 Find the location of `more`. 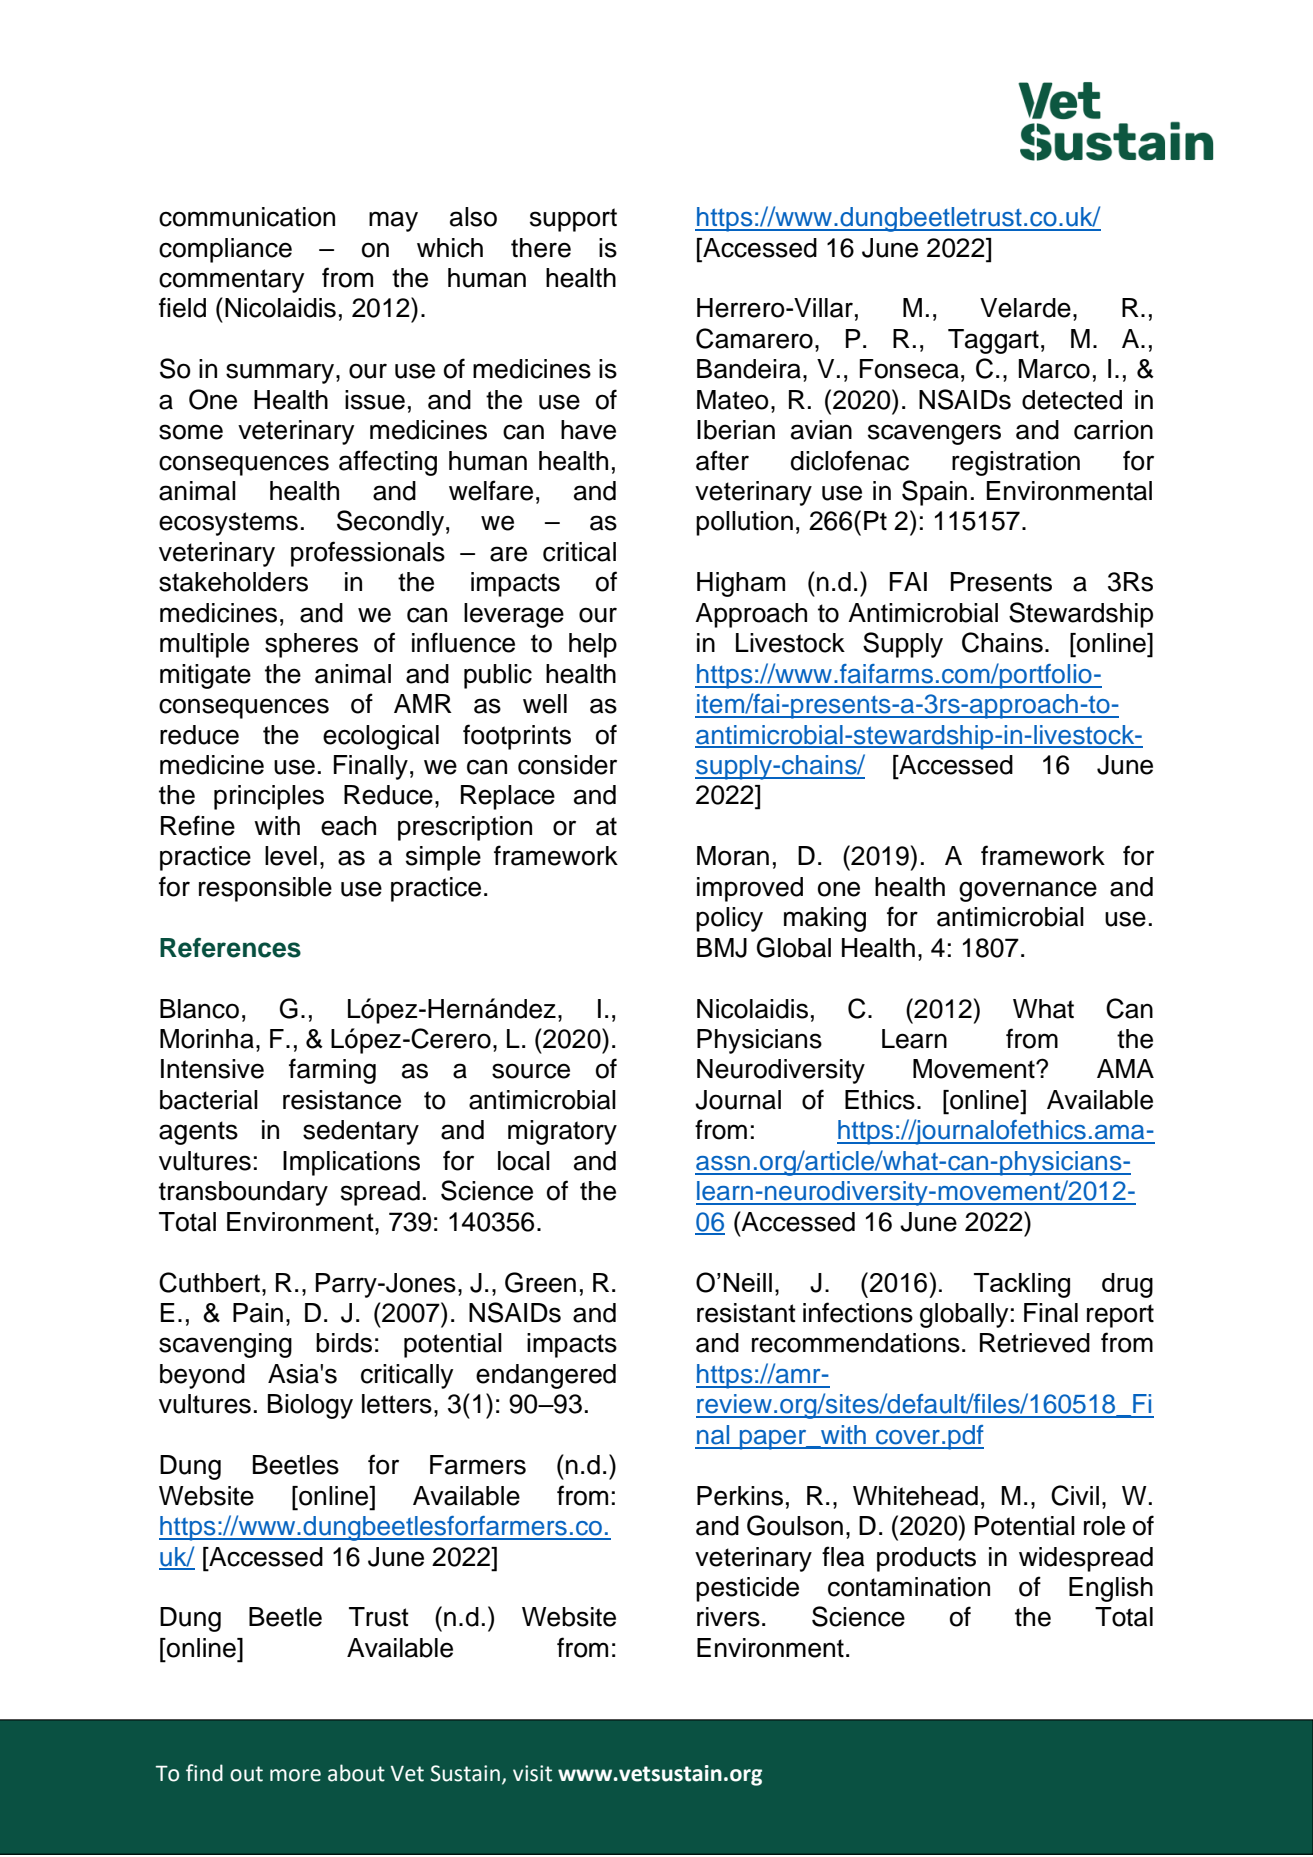

more is located at coordinates (295, 1775).
